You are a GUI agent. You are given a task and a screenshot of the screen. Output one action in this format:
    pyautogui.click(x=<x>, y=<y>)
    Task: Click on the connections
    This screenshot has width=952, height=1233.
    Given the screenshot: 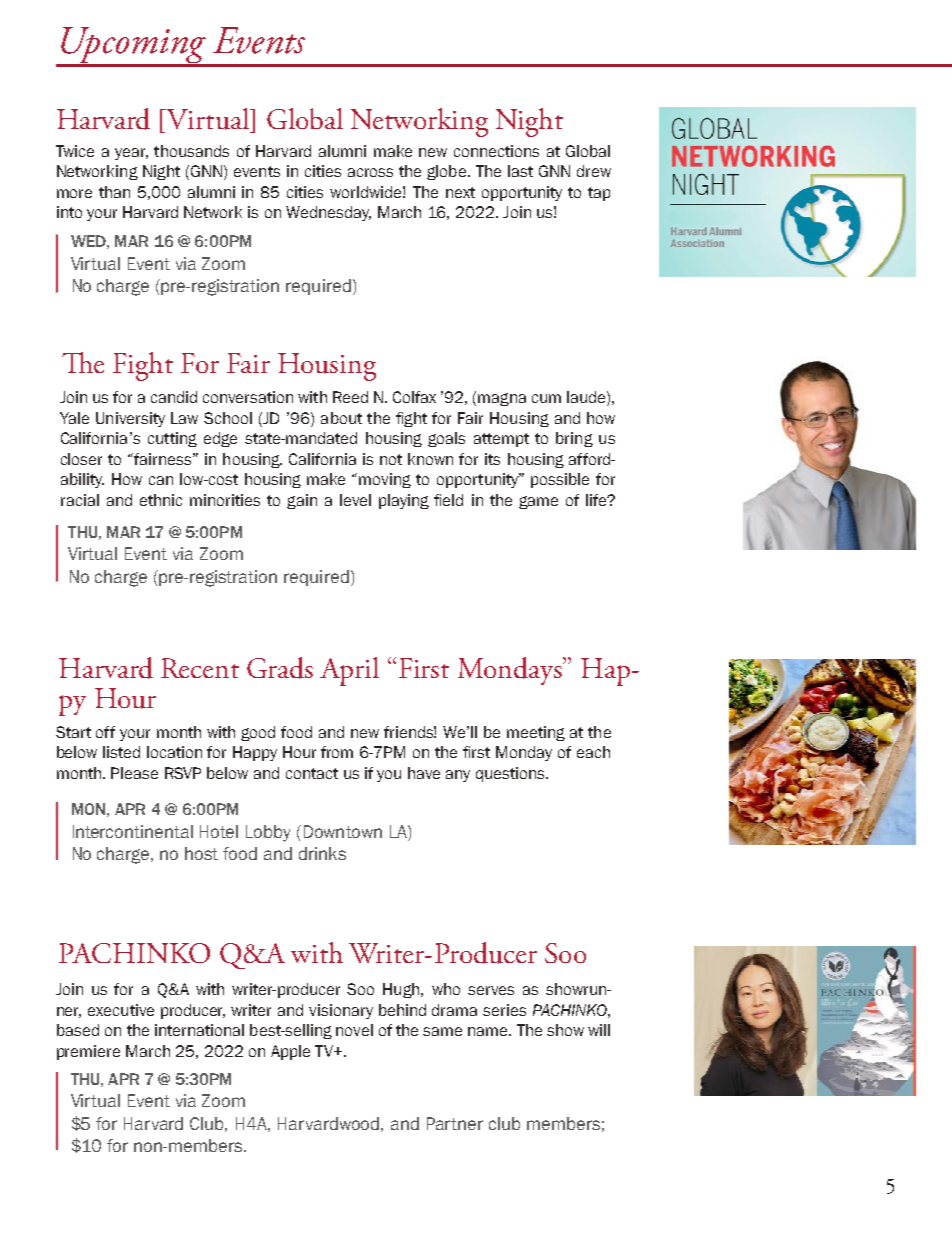 What is the action you would take?
    pyautogui.click(x=496, y=151)
